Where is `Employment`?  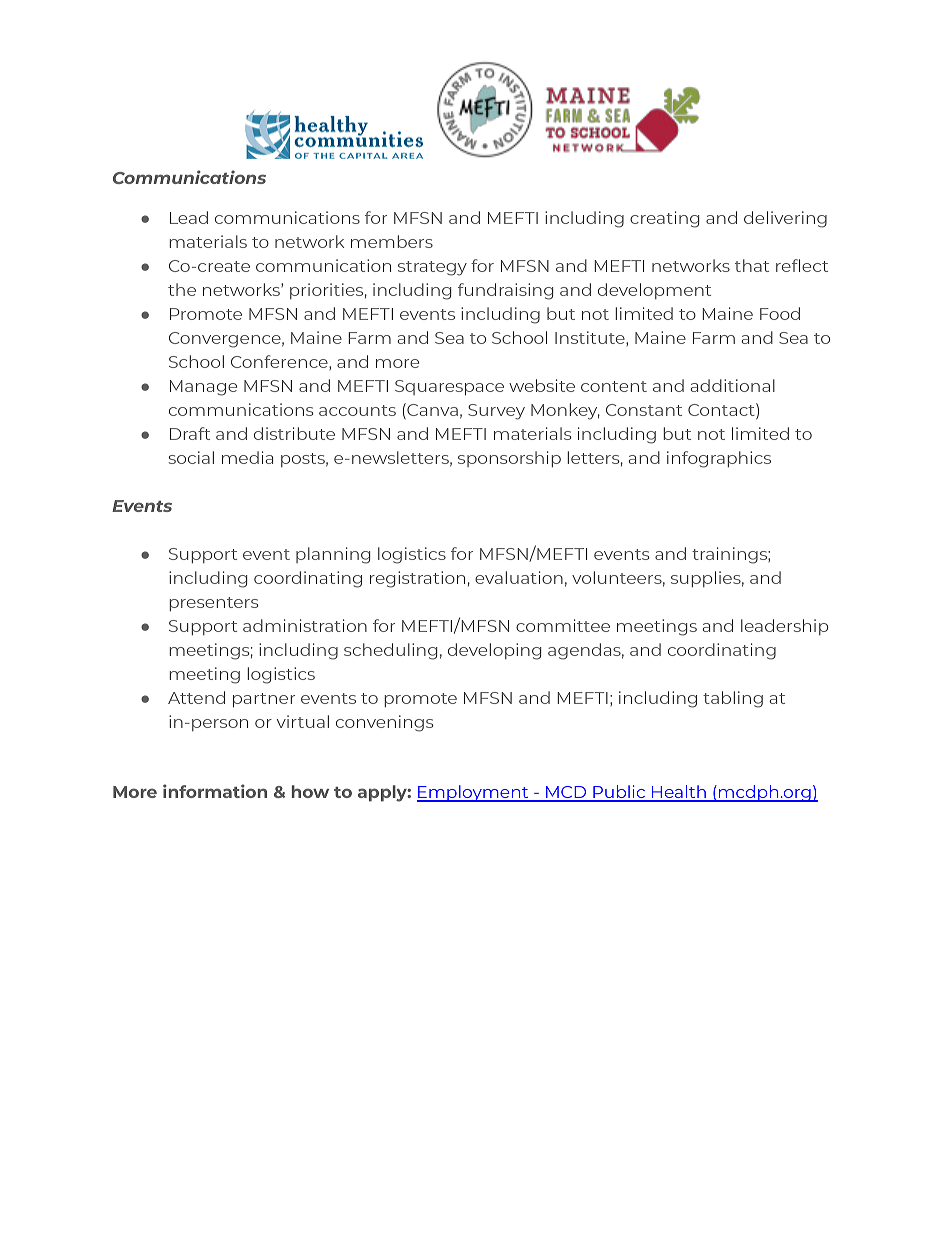 Employment is located at coordinates (474, 793).
